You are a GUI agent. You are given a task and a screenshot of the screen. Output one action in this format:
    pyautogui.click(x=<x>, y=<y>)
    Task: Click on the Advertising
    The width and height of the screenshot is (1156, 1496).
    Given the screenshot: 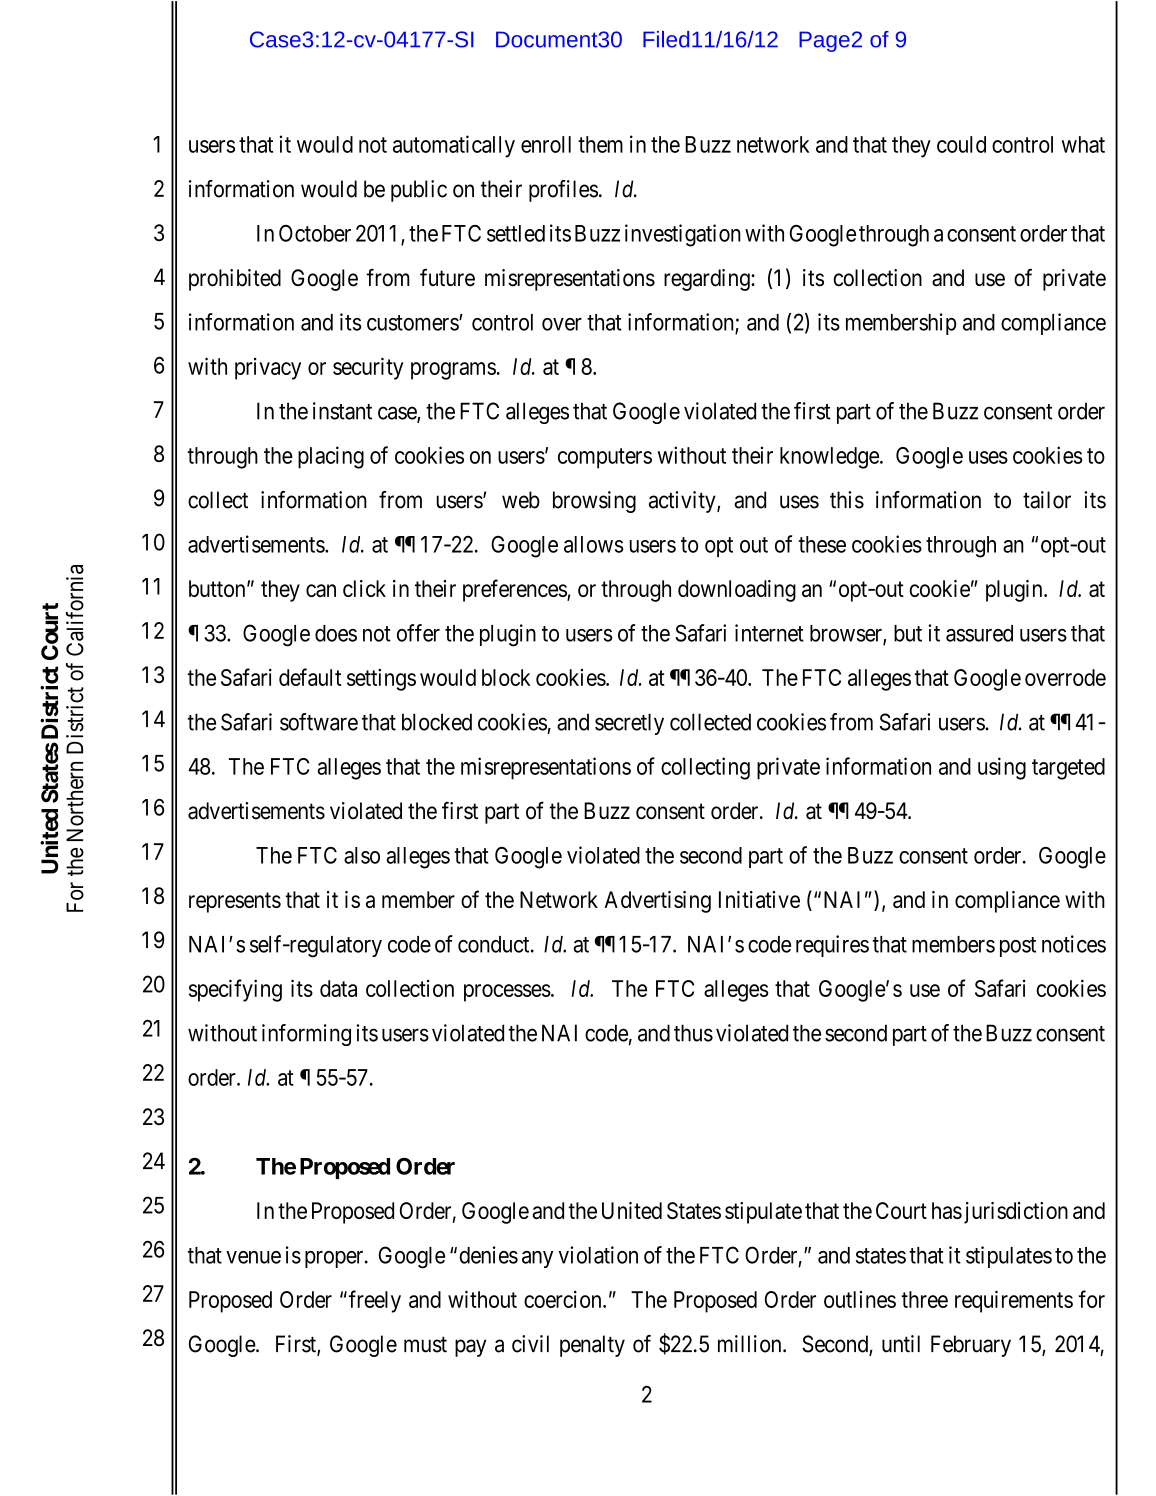 What is the action you would take?
    pyautogui.click(x=657, y=902)
